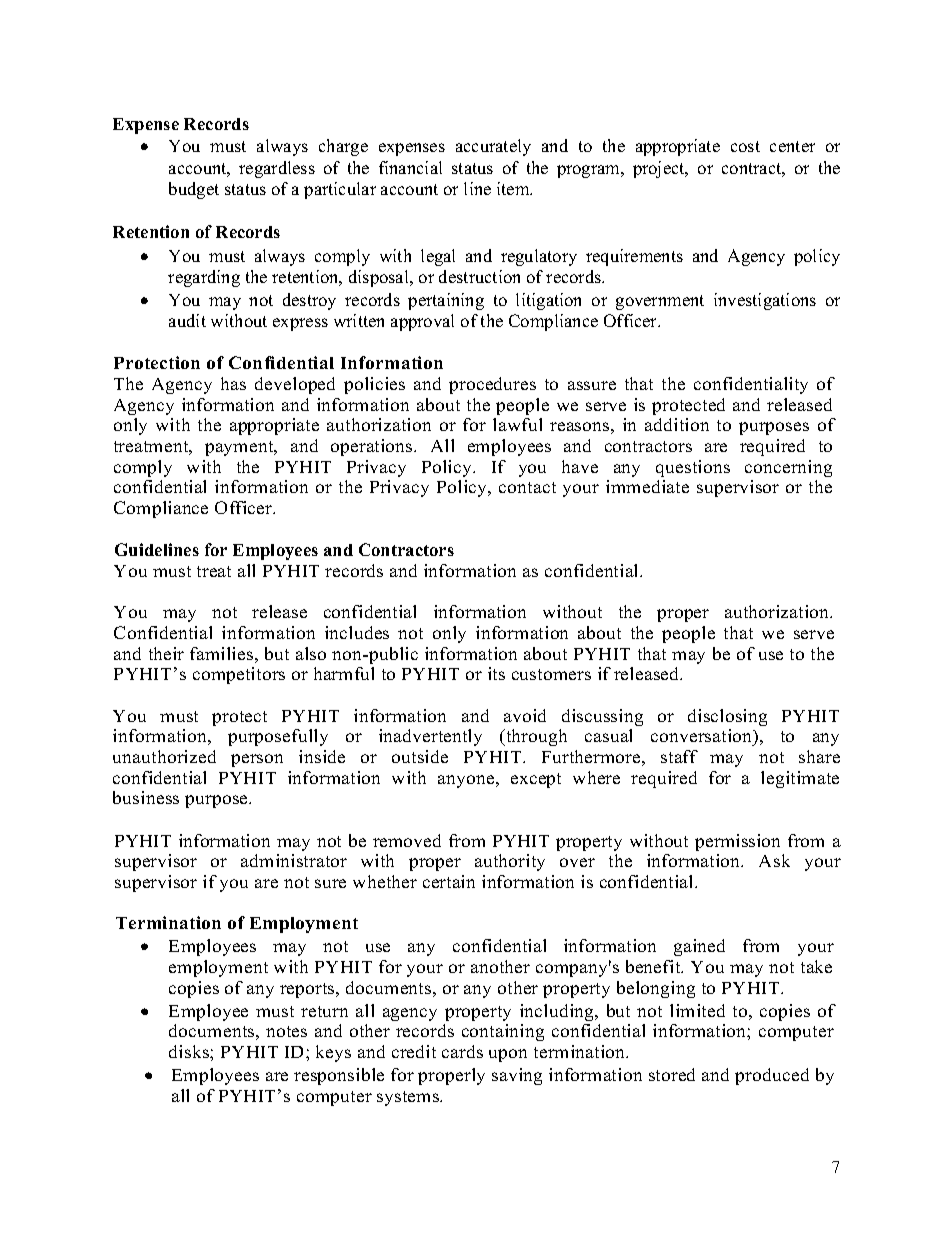 The width and height of the image is (952, 1233). I want to click on administrator, so click(294, 860).
